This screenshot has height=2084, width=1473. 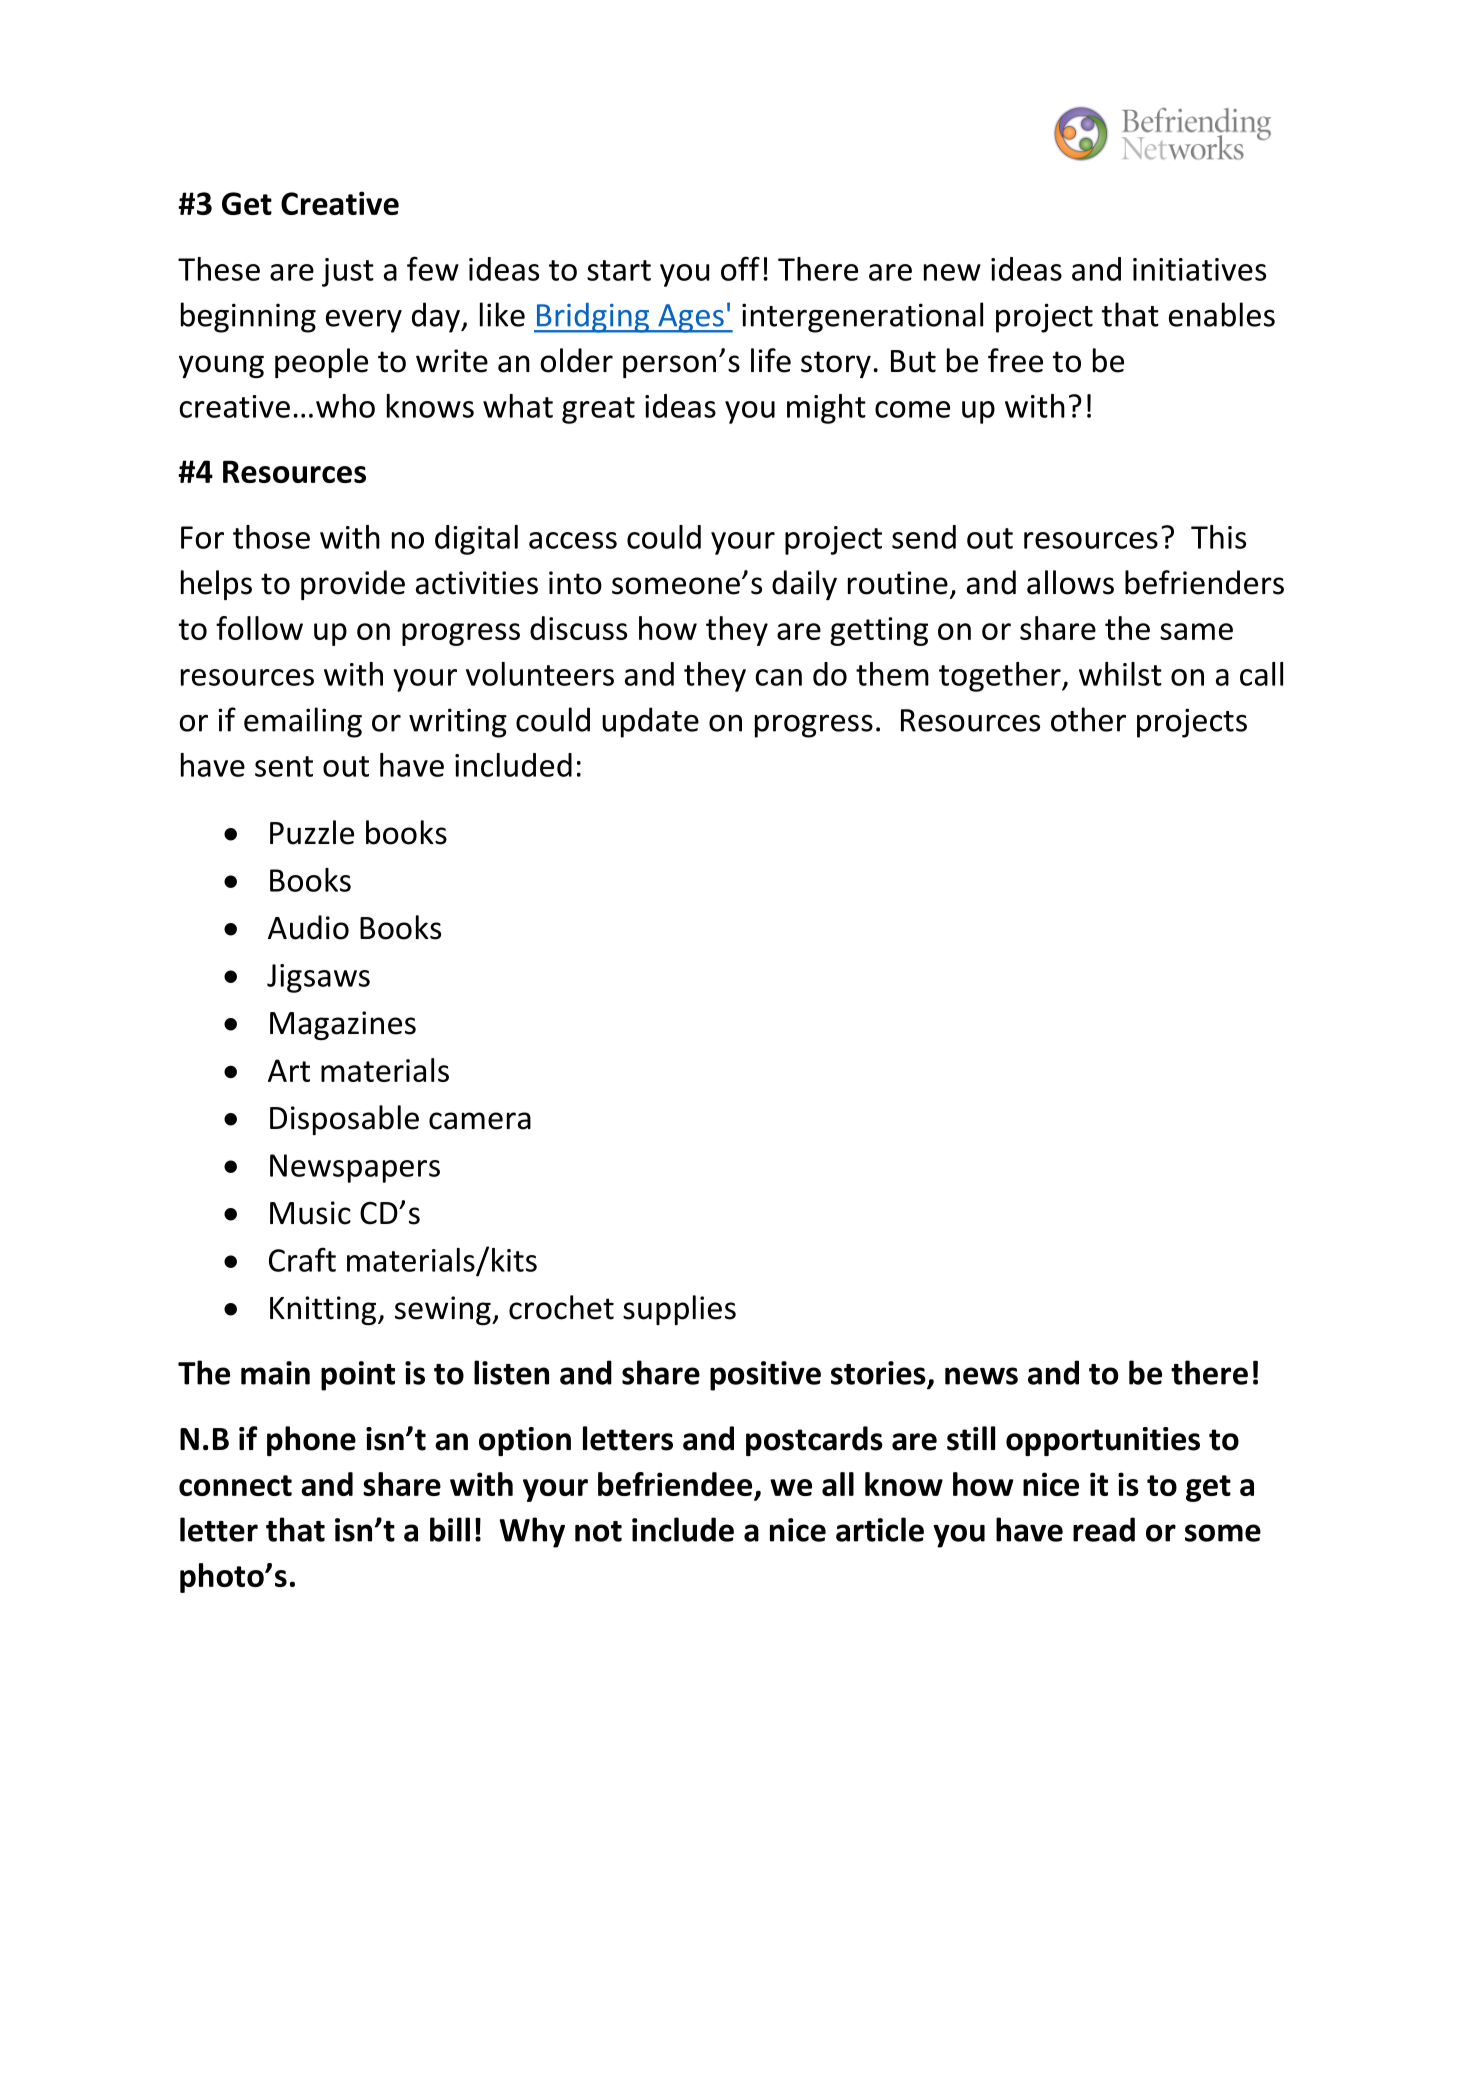 I want to click on every, so click(x=364, y=321).
